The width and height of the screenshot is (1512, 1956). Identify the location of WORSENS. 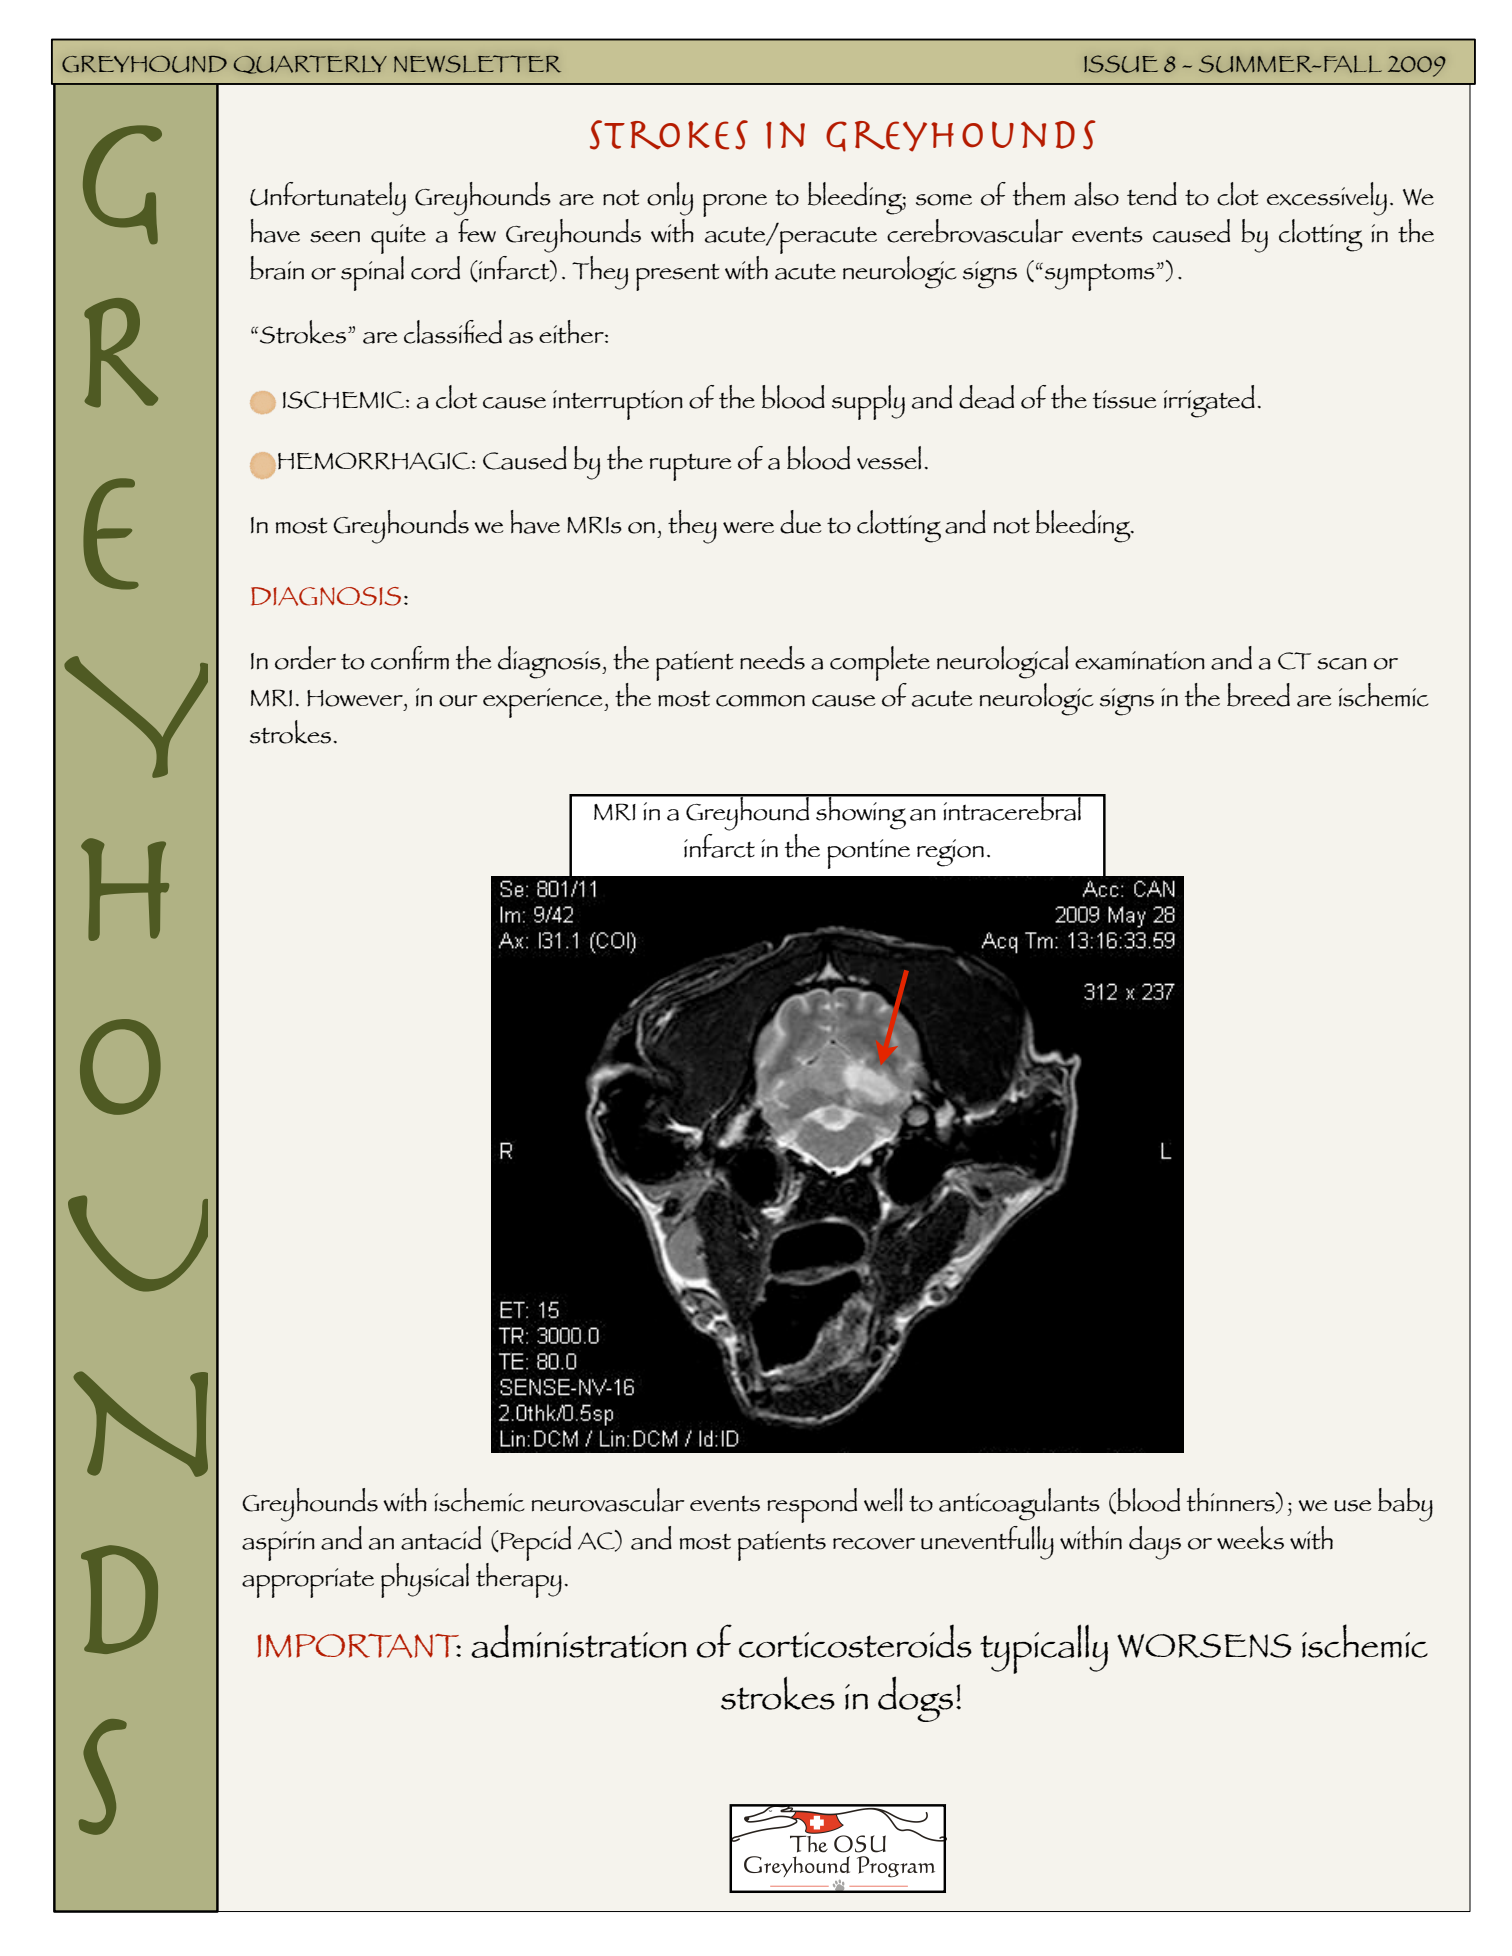
(1204, 1646).
